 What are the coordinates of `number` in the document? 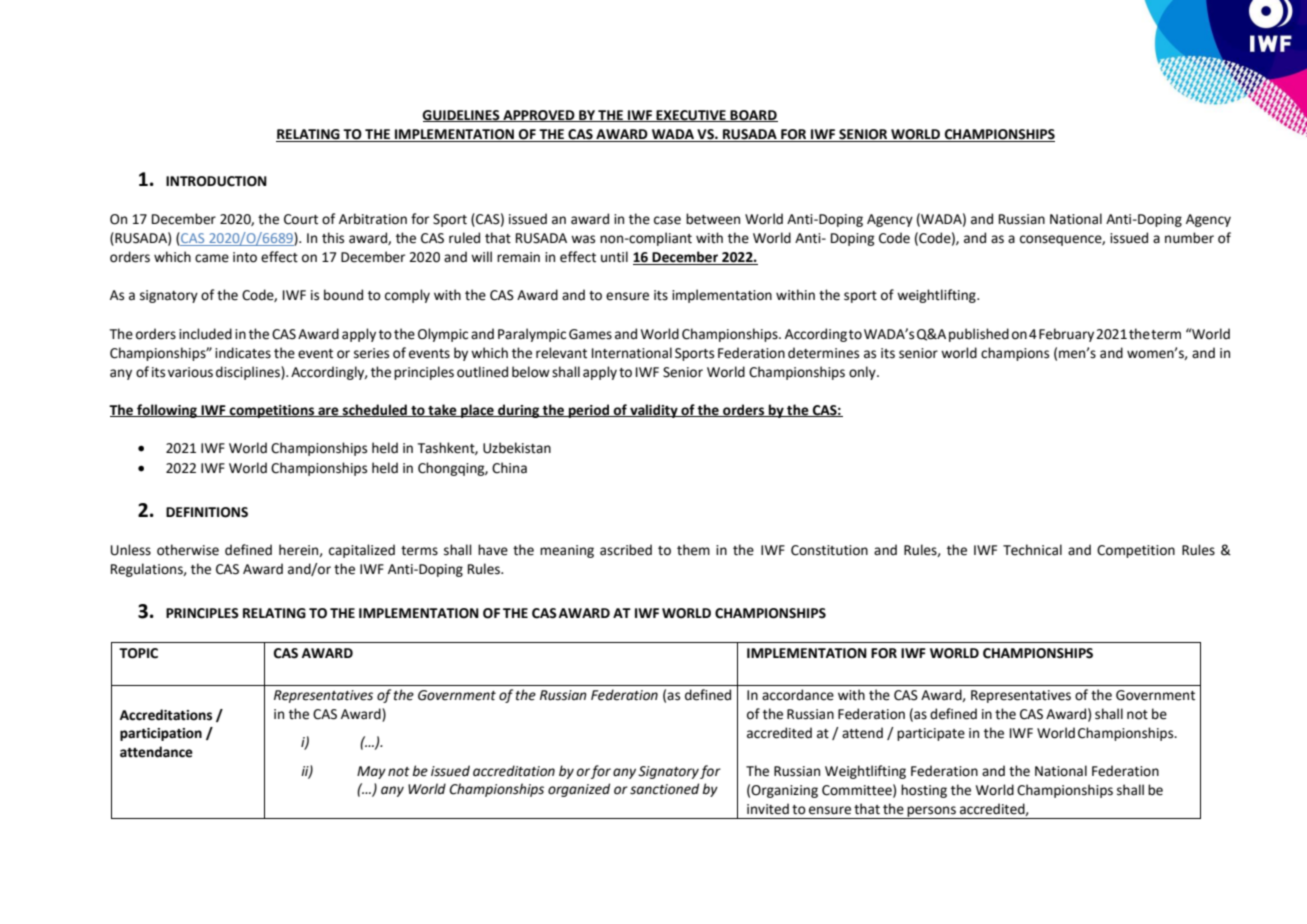 It's located at (1189, 238).
